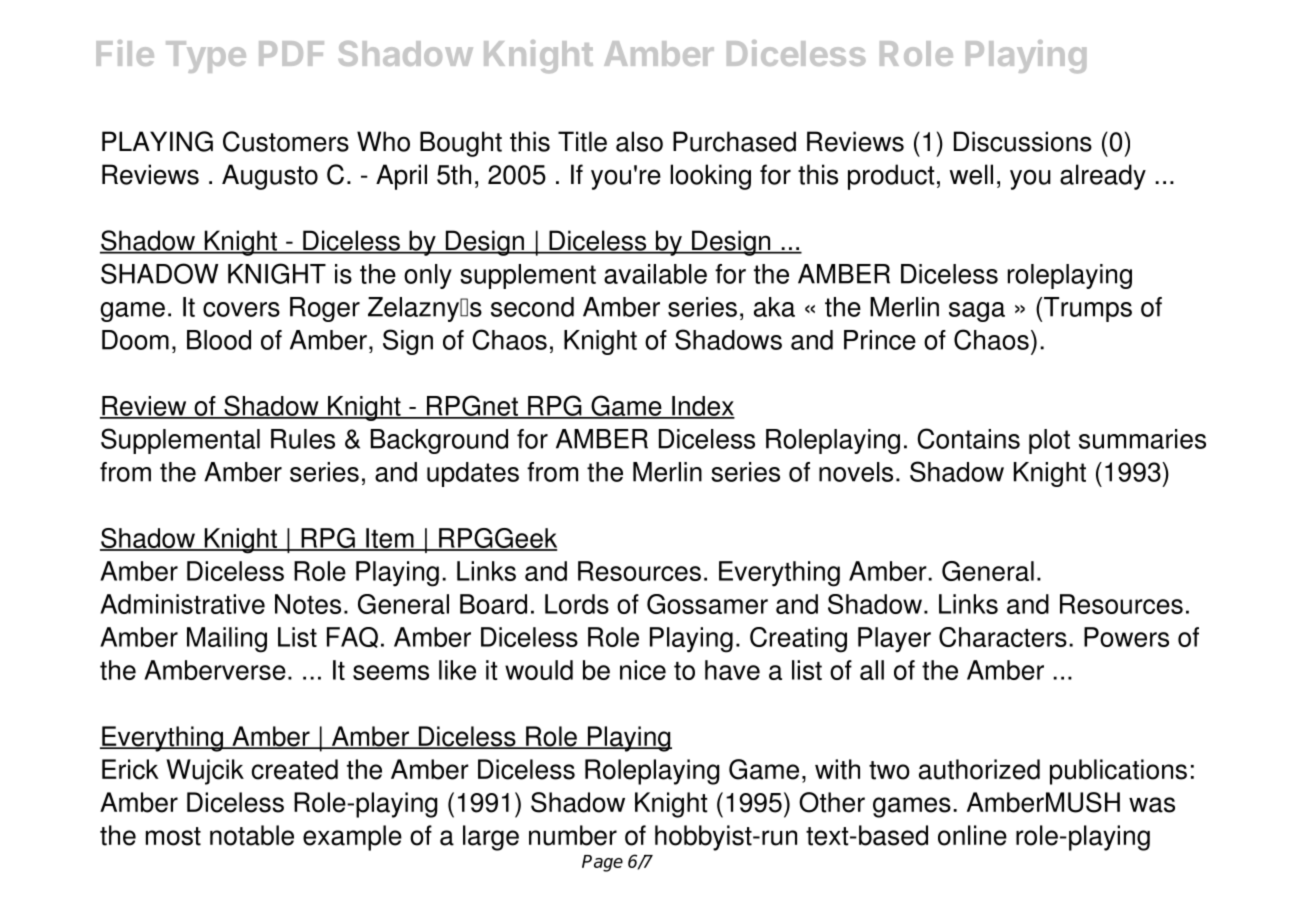 The image size is (1311, 924). Describe the element at coordinates (206, 57) in the screenshot. I see `Type` at that location.
